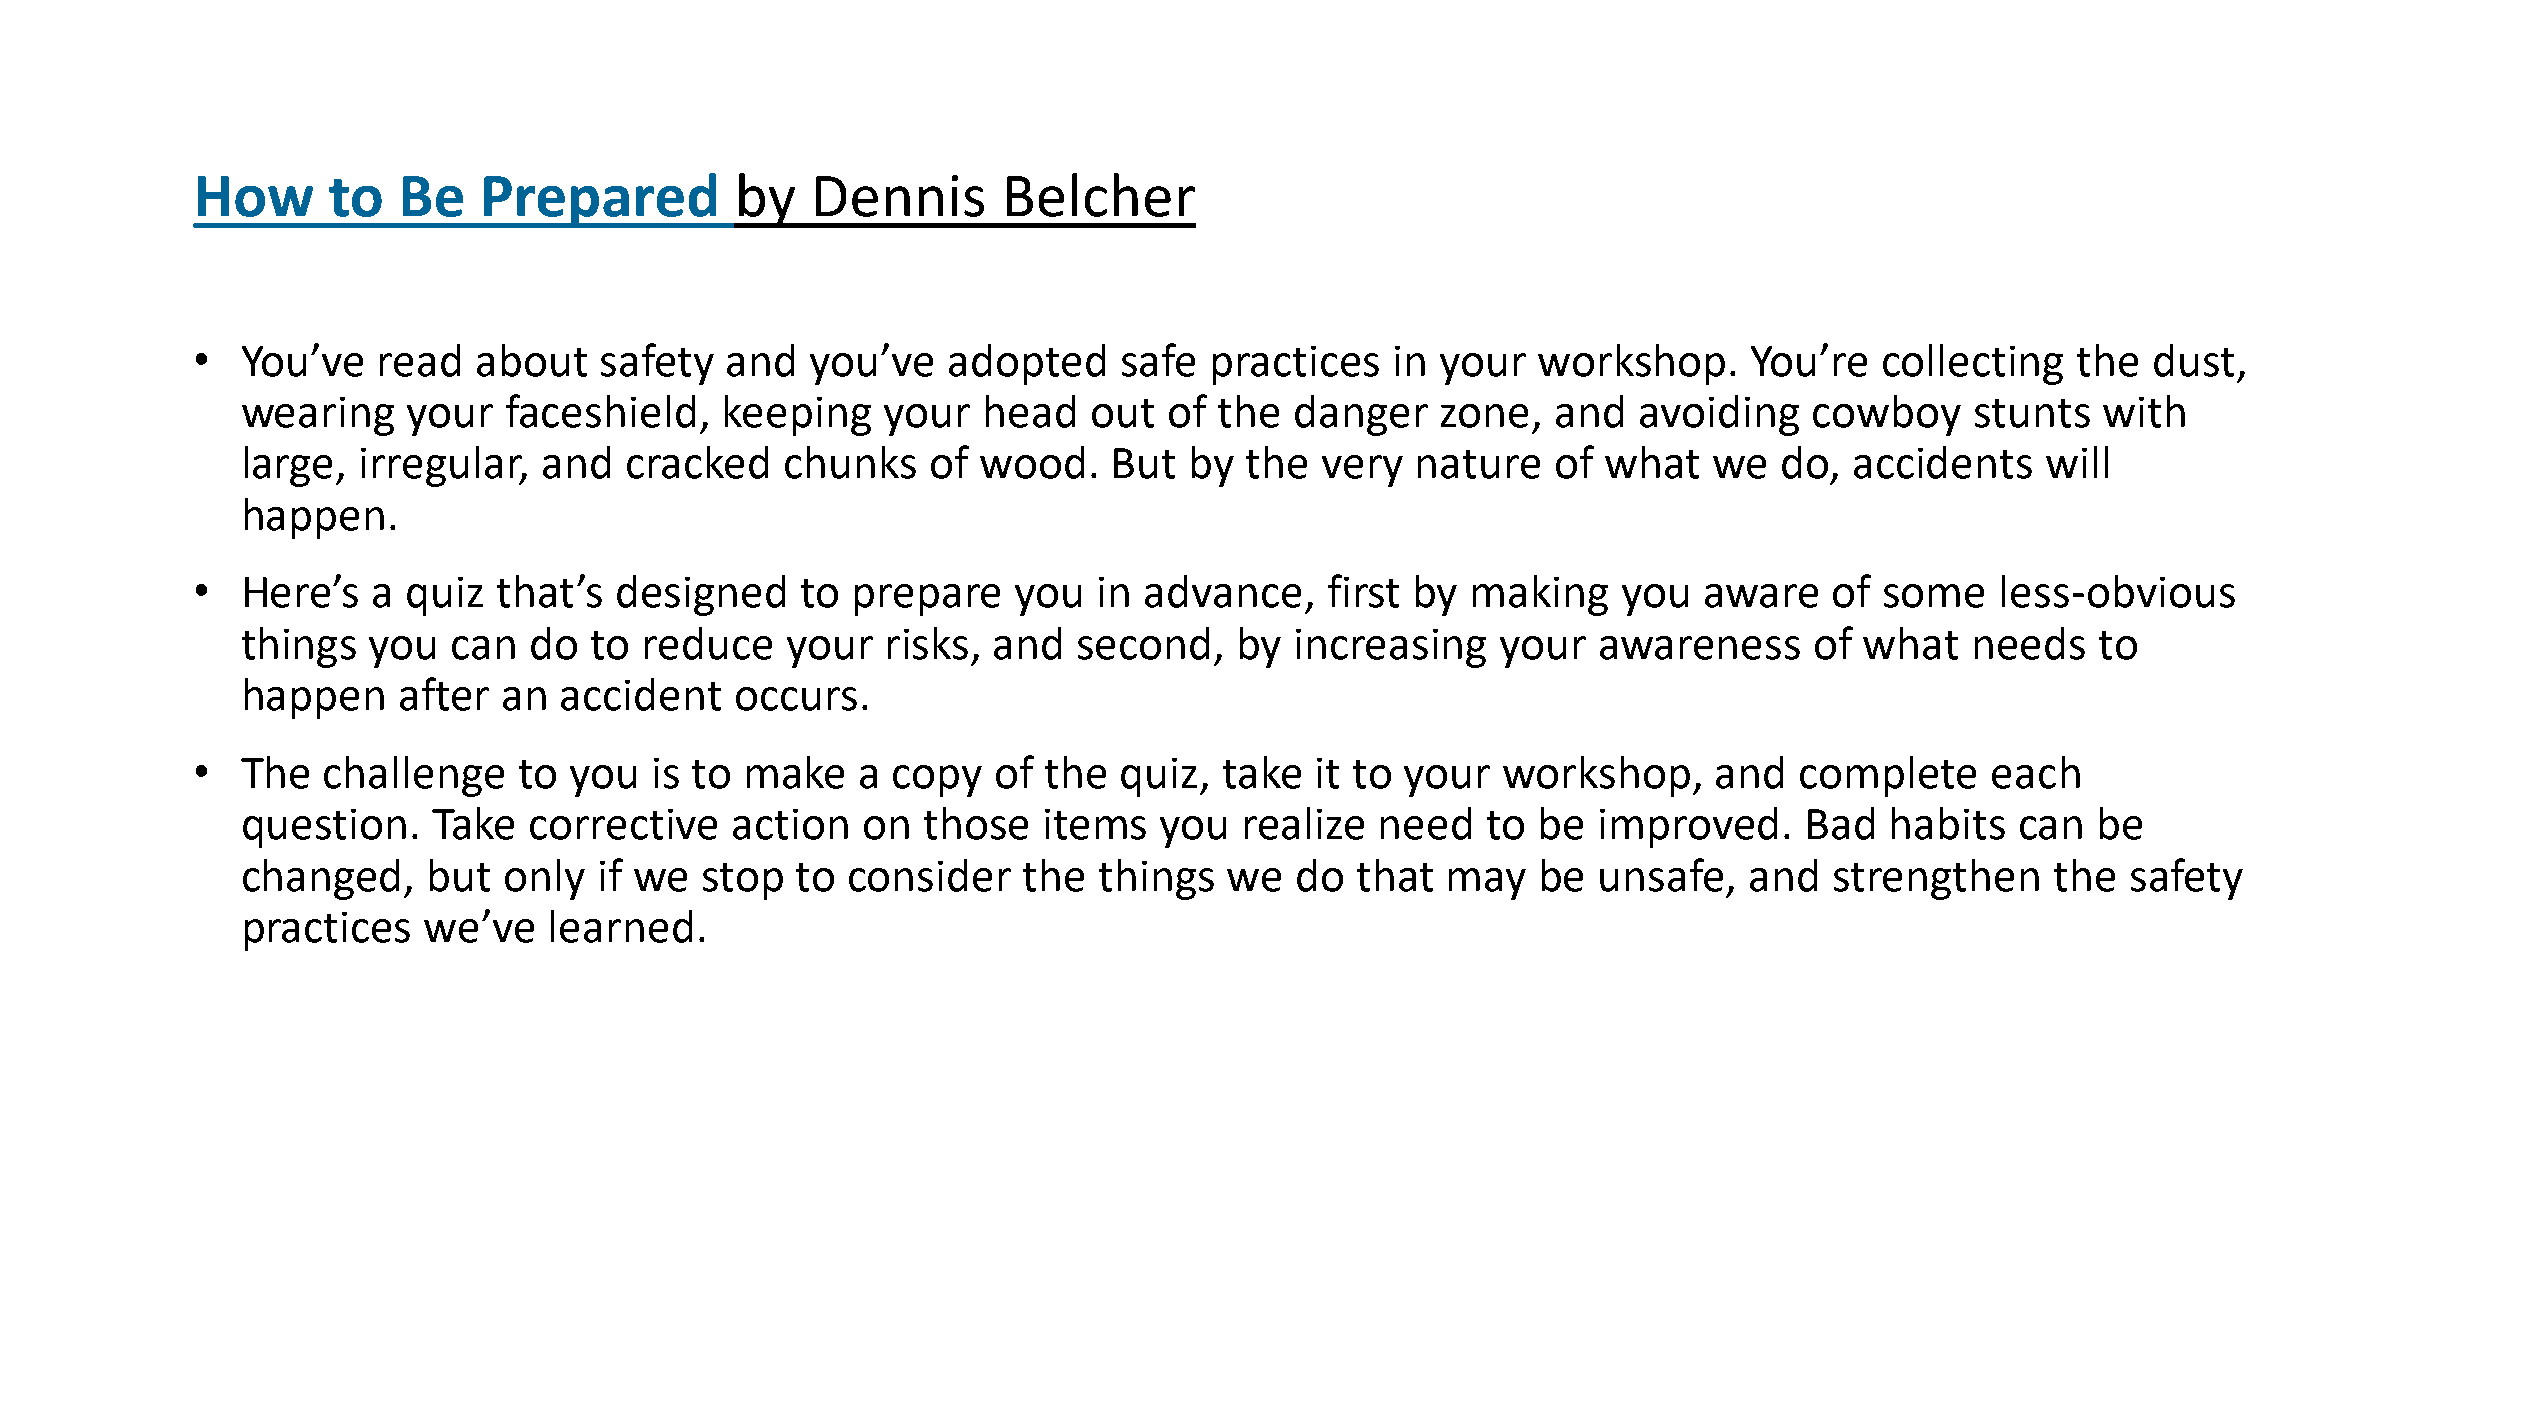  What do you see at coordinates (255, 196) in the page?
I see `How` at bounding box center [255, 196].
